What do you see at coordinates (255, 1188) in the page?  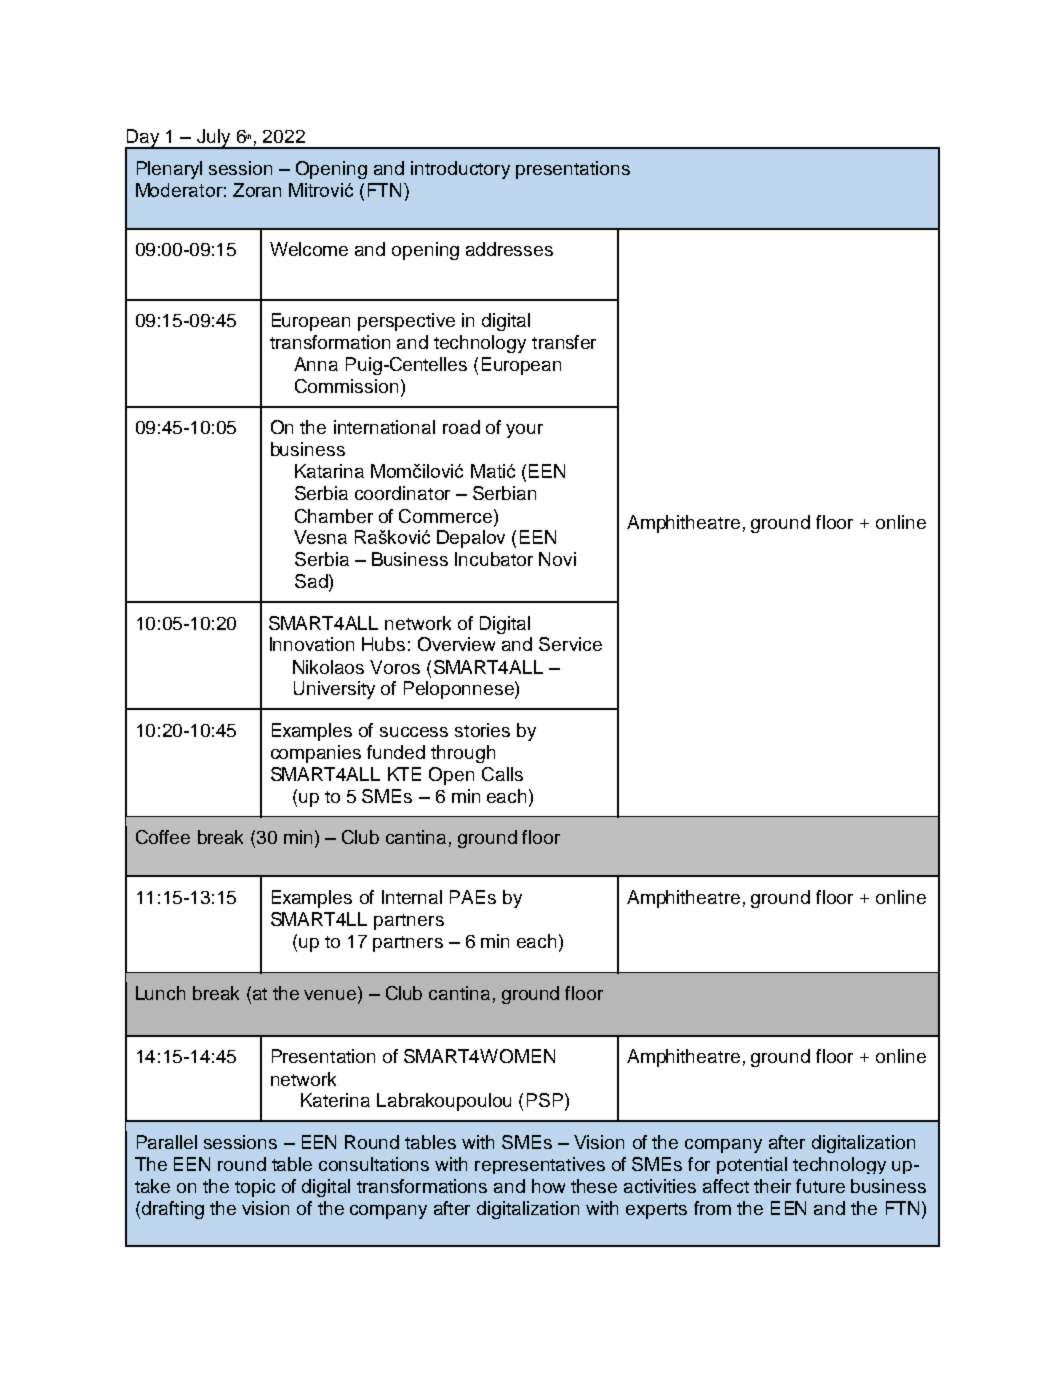 I see `topic` at bounding box center [255, 1188].
